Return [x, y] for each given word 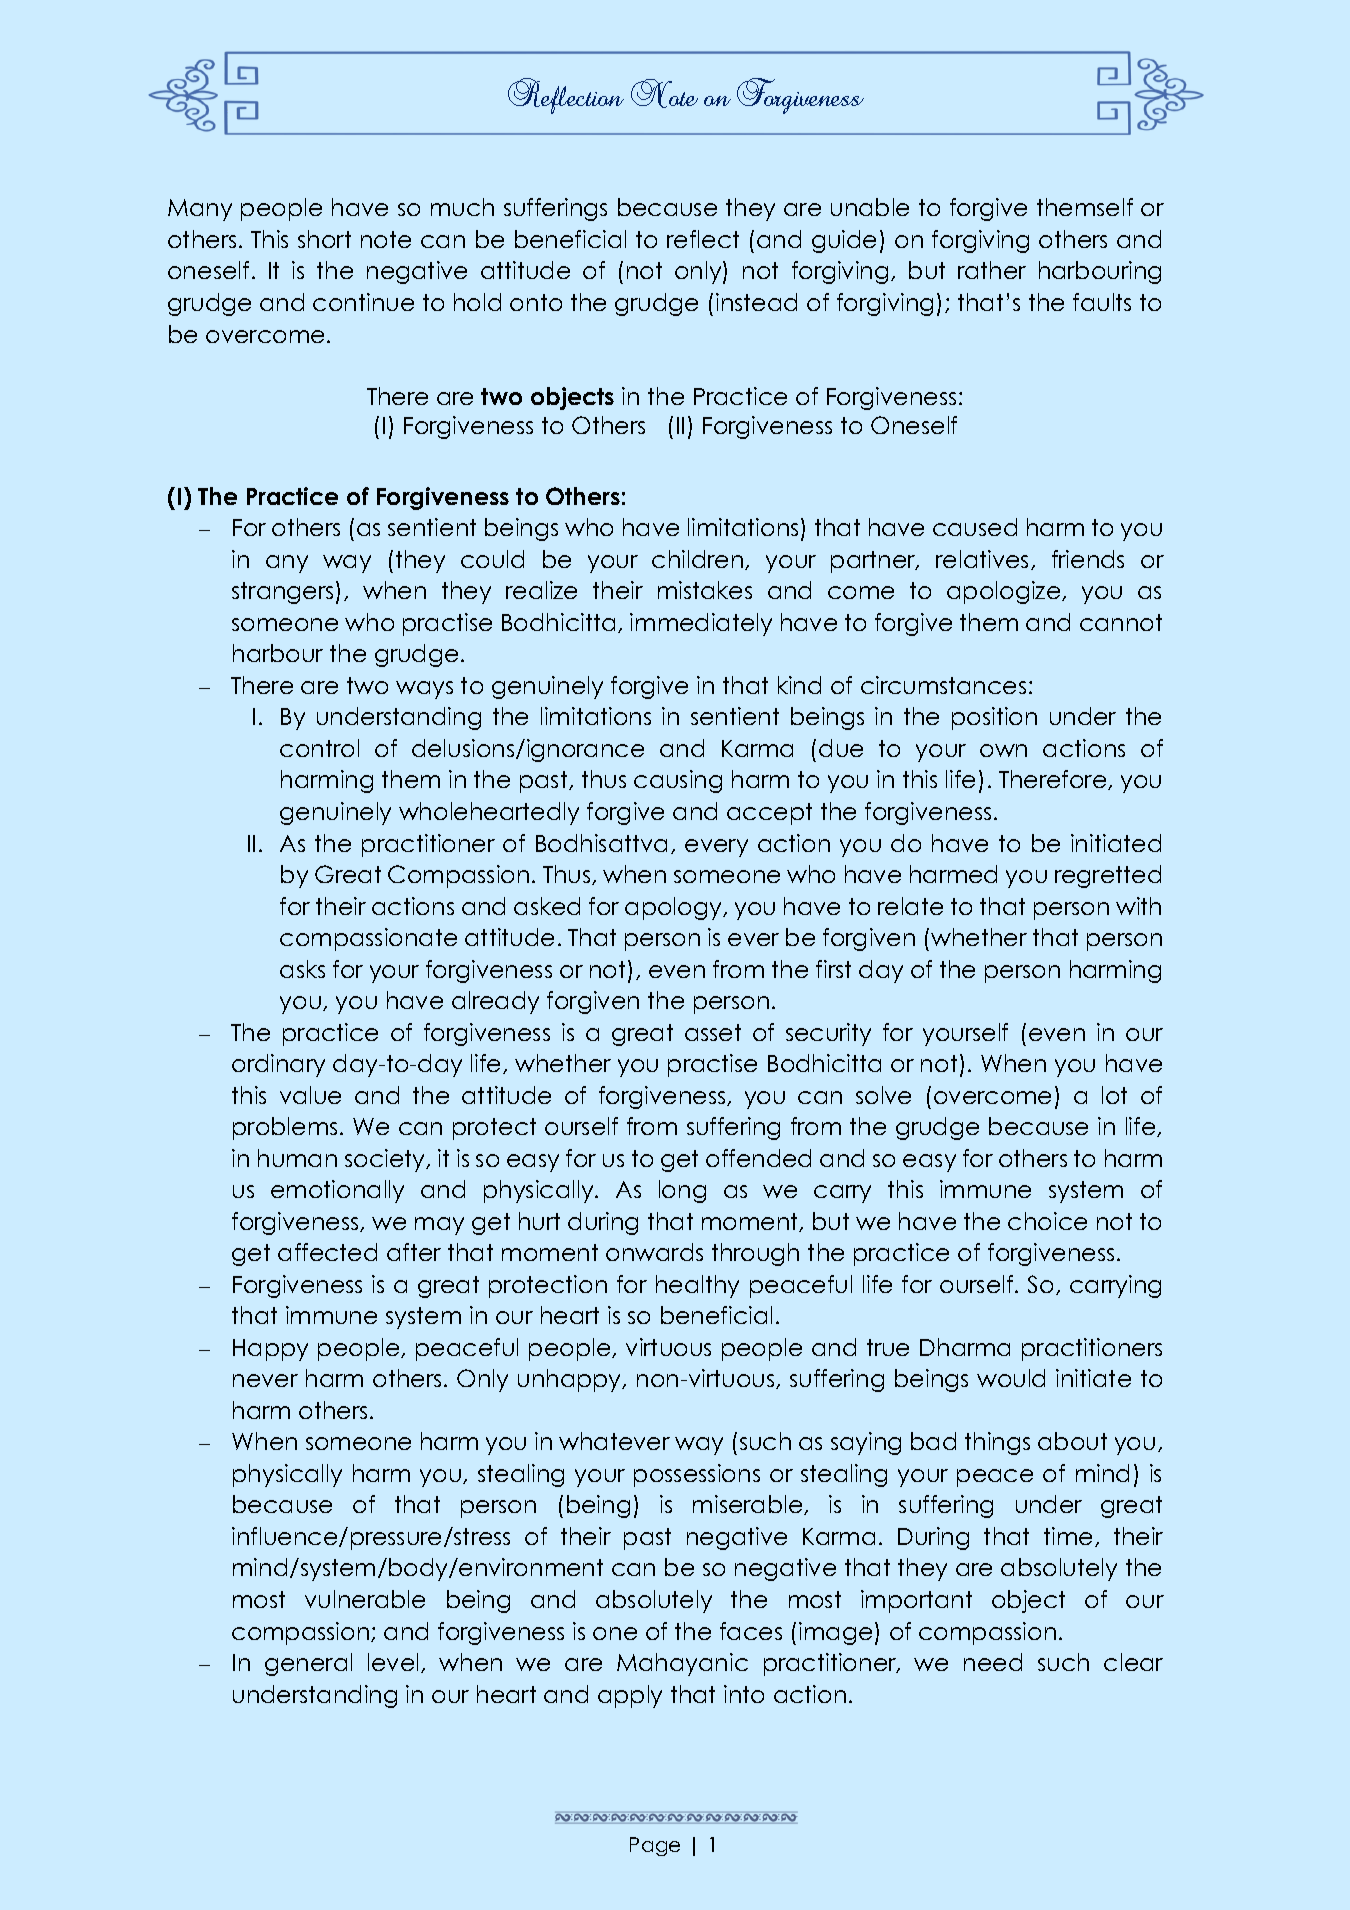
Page [655, 1846]
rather [992, 270]
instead [756, 302]
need [993, 1662]
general [308, 1664]
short [324, 239]
